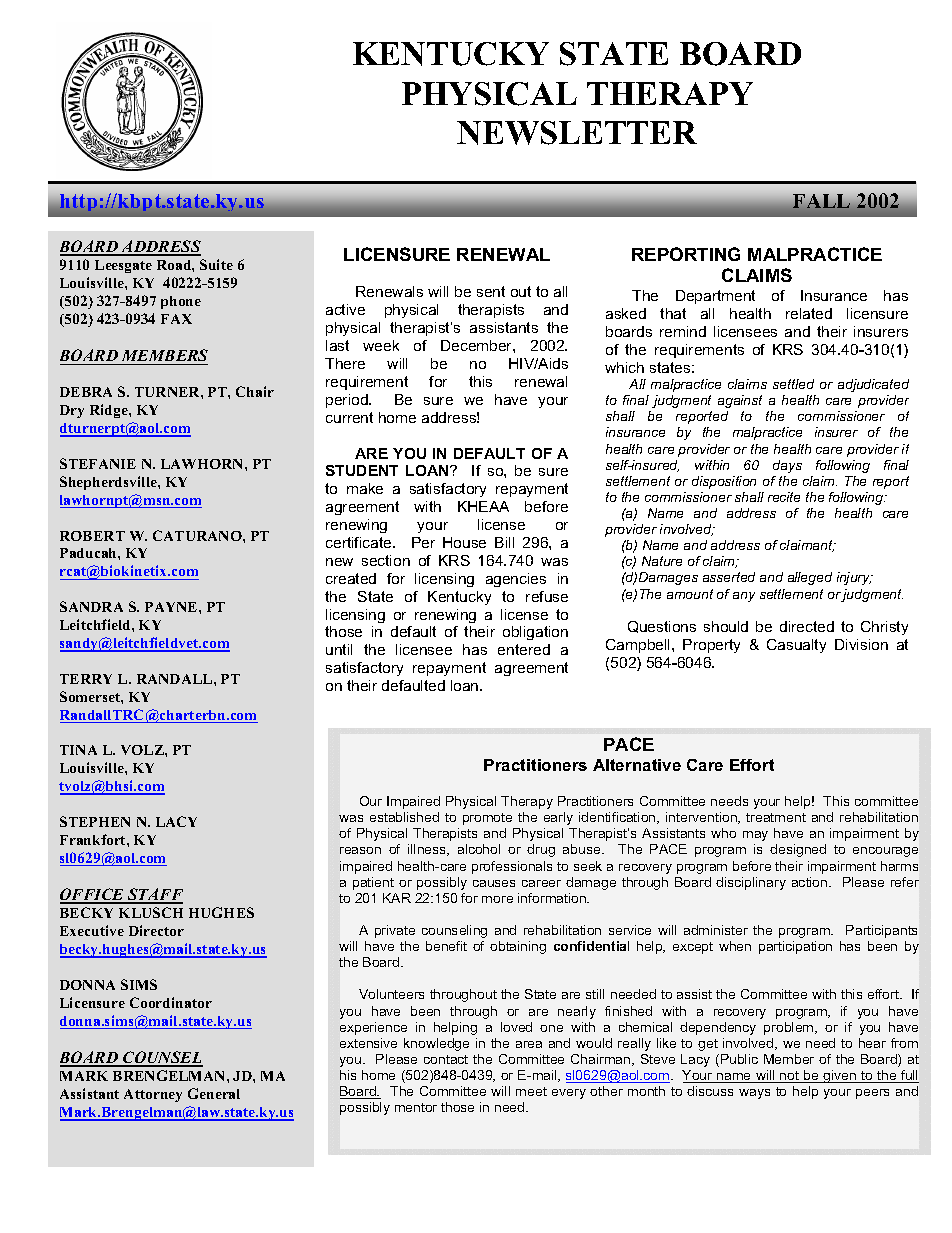  Describe the element at coordinates (216, 264) in the screenshot. I see `Suite` at that location.
